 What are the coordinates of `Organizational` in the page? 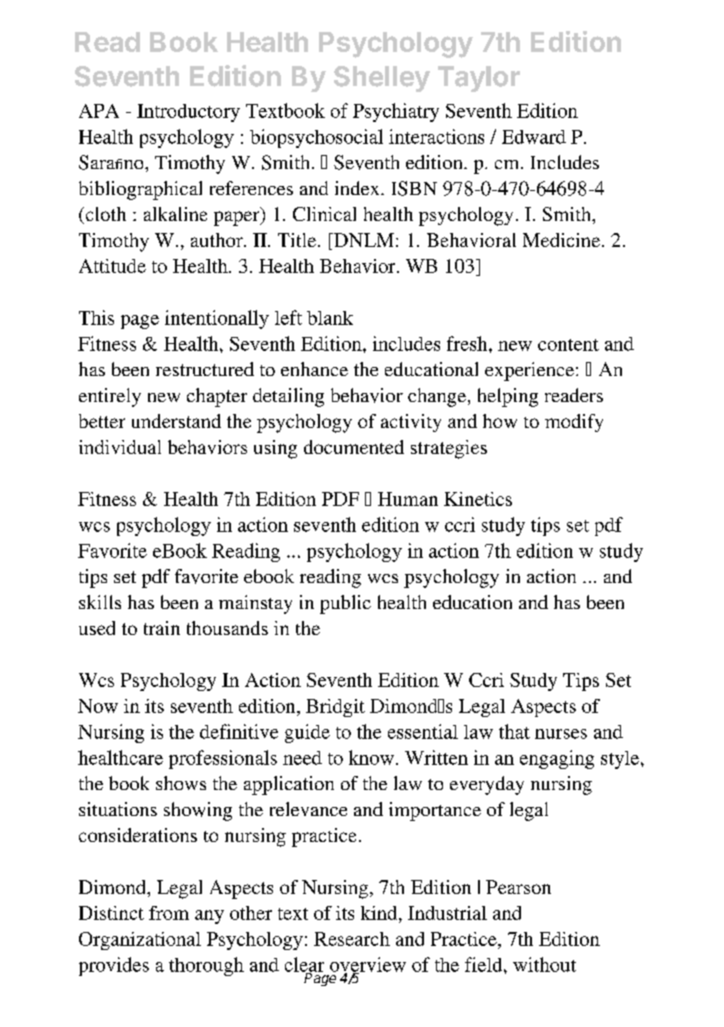 It's located at (140, 941).
